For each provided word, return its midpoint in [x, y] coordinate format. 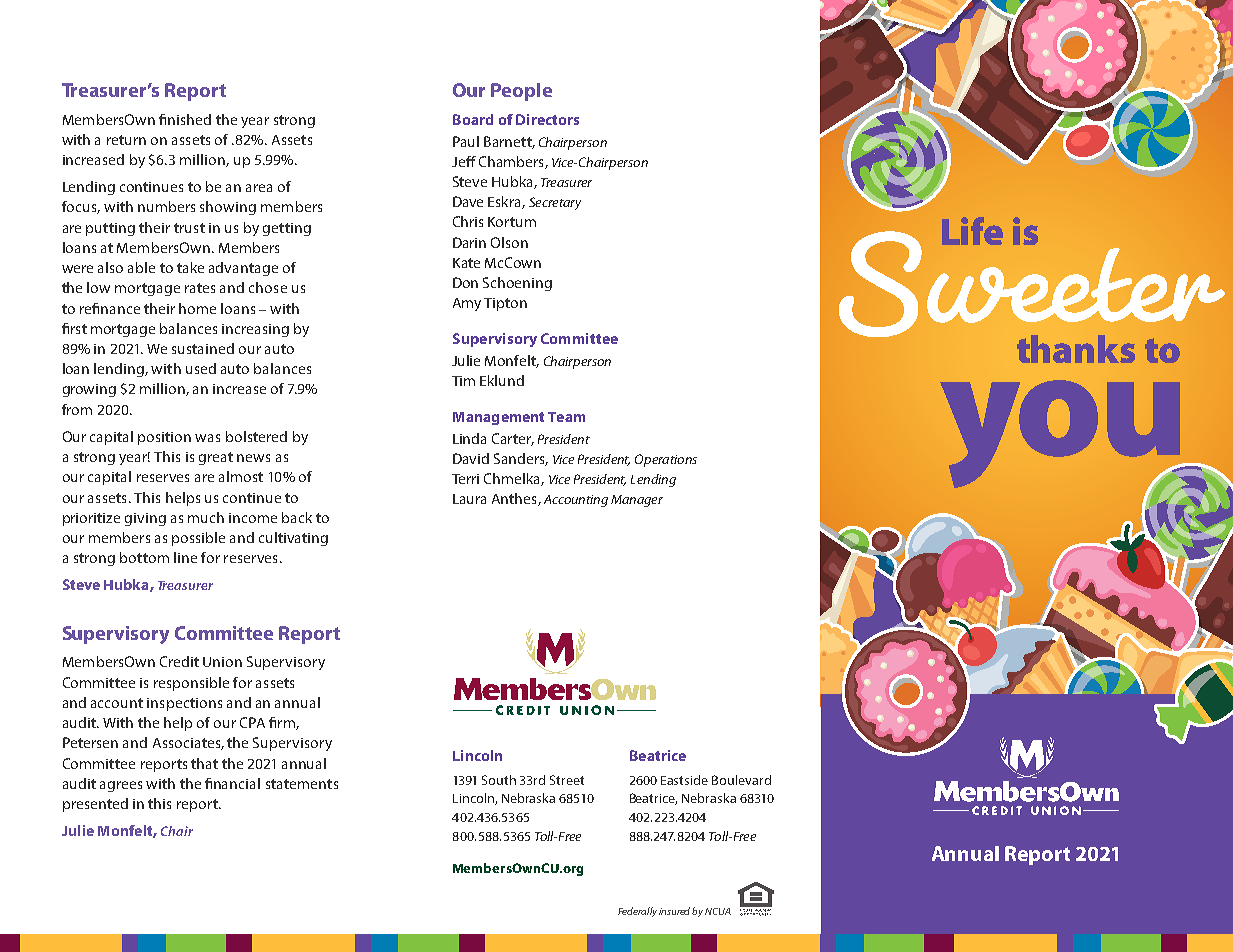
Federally [637, 912]
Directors [547, 119]
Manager [637, 501]
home [197, 308]
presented [95, 805]
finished [185, 119]
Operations [666, 460]
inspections [184, 704]
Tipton [505, 304]
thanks [1076, 349]
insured [676, 911]
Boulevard [741, 780]
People [521, 92]
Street [567, 780]
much [206, 517]
